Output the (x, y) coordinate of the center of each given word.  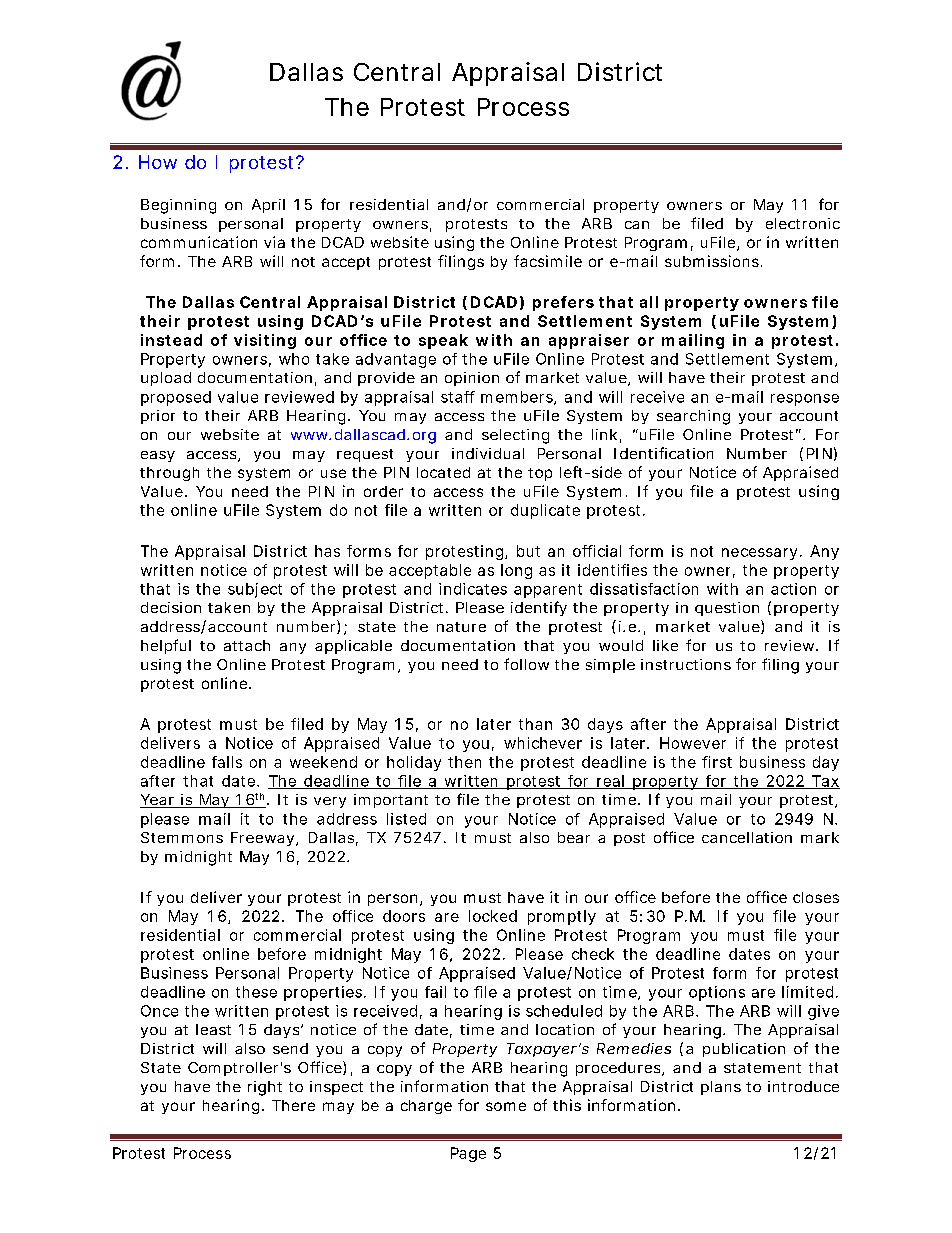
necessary (759, 554)
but (528, 551)
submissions (712, 261)
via (274, 242)
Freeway (262, 839)
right (265, 1088)
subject (255, 590)
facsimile (548, 261)
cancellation (747, 837)
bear (574, 837)
